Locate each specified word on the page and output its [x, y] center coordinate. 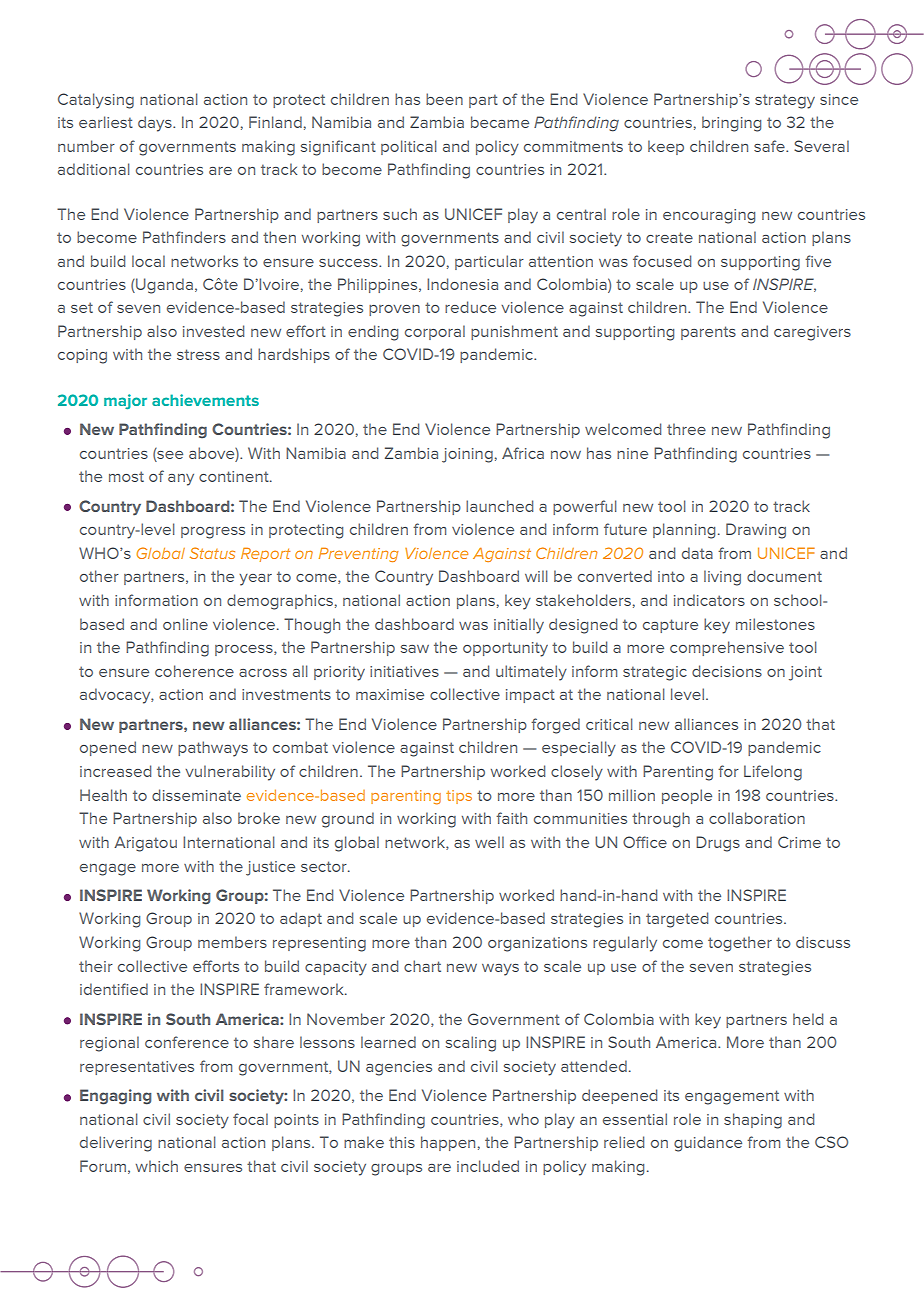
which [157, 1166]
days [156, 124]
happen [448, 1143]
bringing [731, 124]
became [500, 122]
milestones [775, 624]
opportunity [505, 649]
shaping [753, 1121]
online [185, 624]
